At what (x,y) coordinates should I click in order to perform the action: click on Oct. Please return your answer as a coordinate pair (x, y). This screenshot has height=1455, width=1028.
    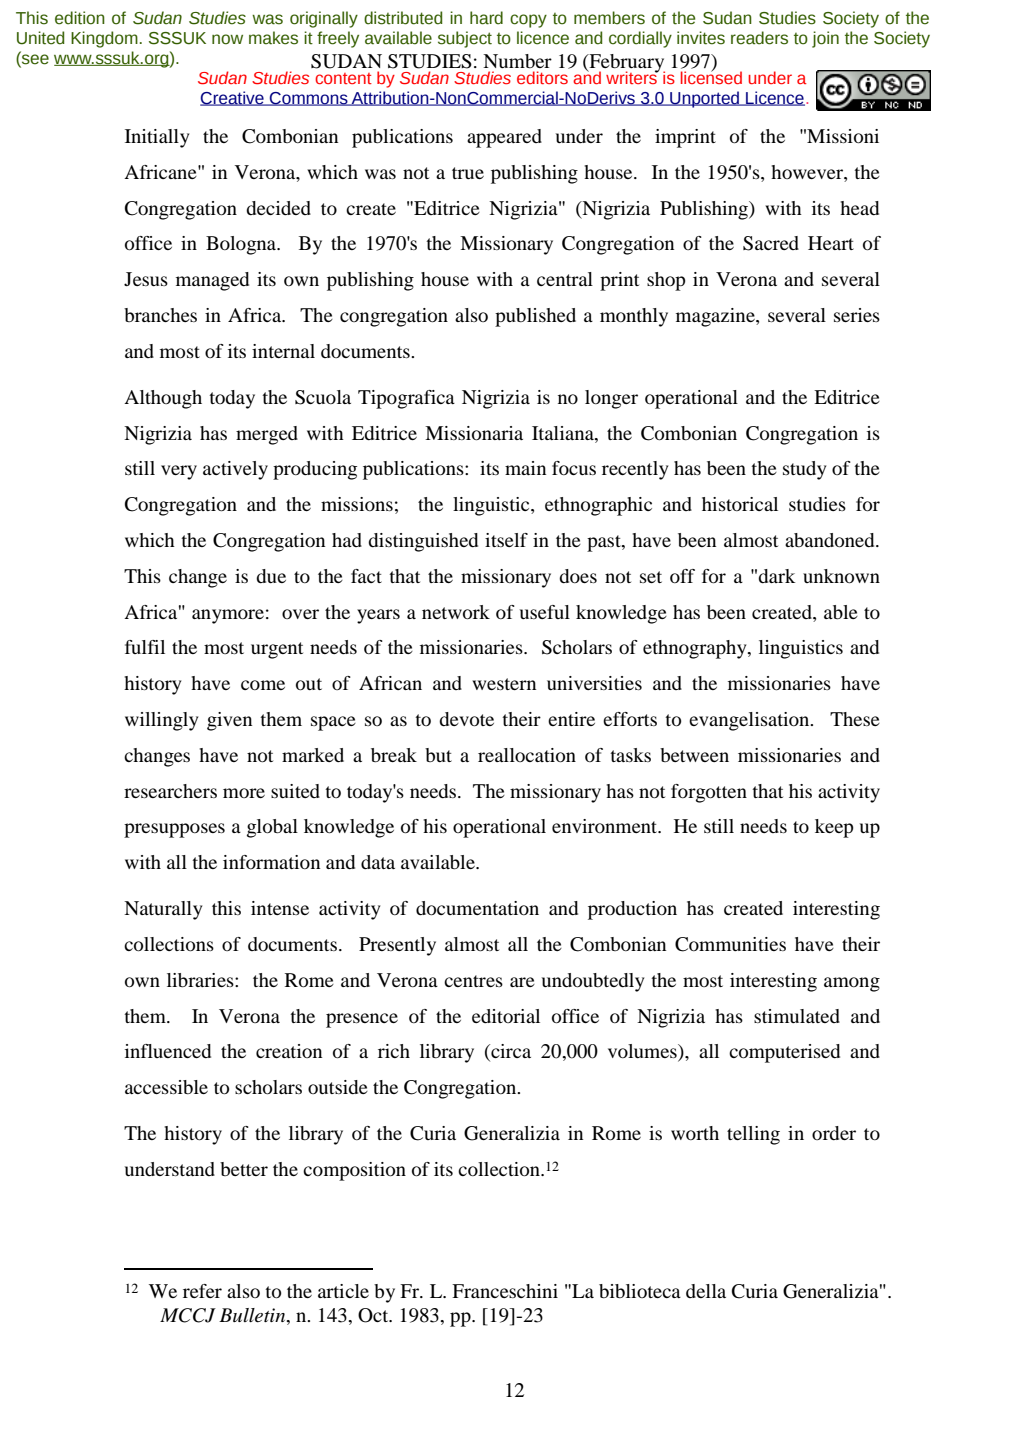
    Looking at the image, I should click on (374, 1315).
